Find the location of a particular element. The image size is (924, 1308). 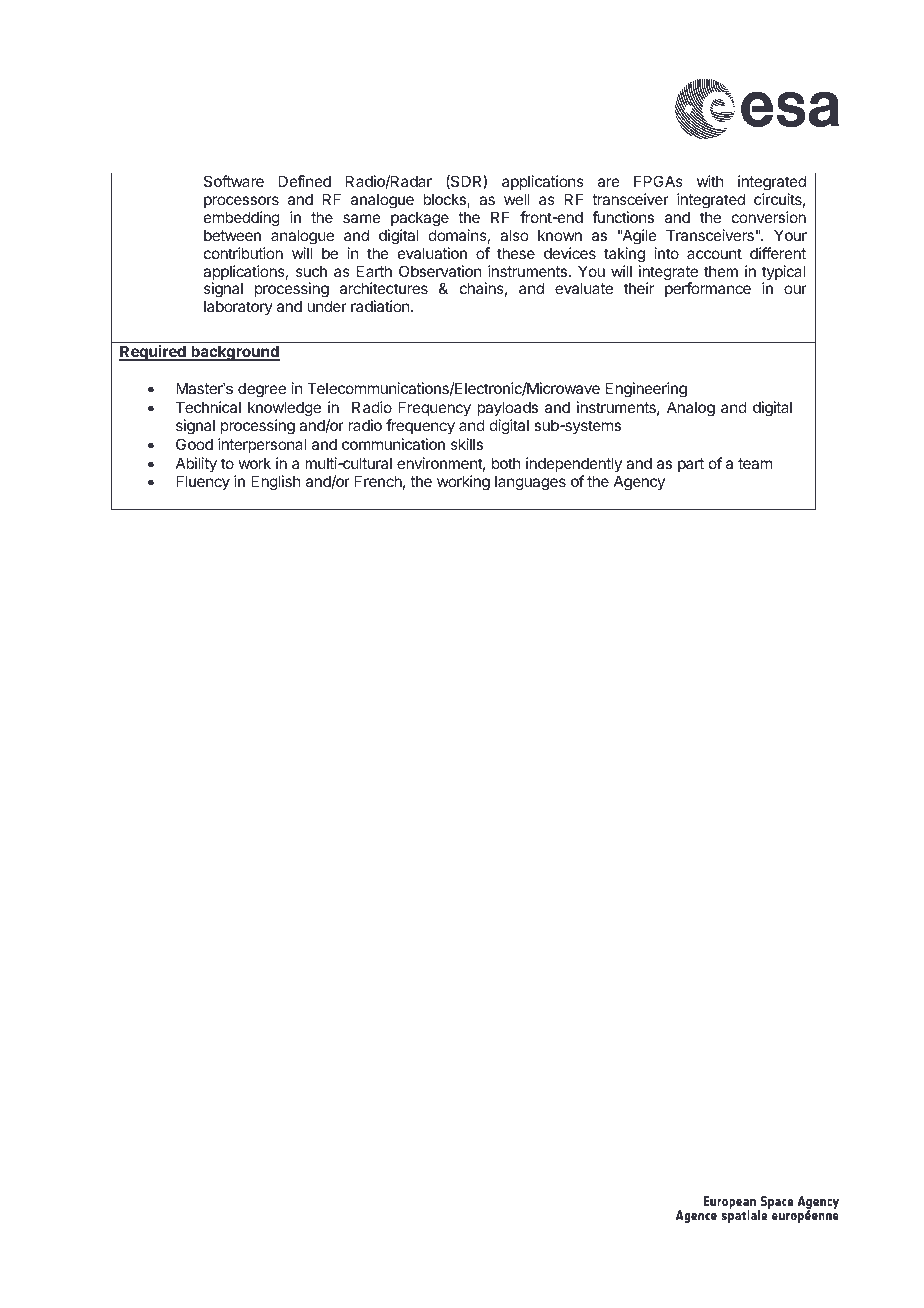

Fluency is located at coordinates (203, 482).
